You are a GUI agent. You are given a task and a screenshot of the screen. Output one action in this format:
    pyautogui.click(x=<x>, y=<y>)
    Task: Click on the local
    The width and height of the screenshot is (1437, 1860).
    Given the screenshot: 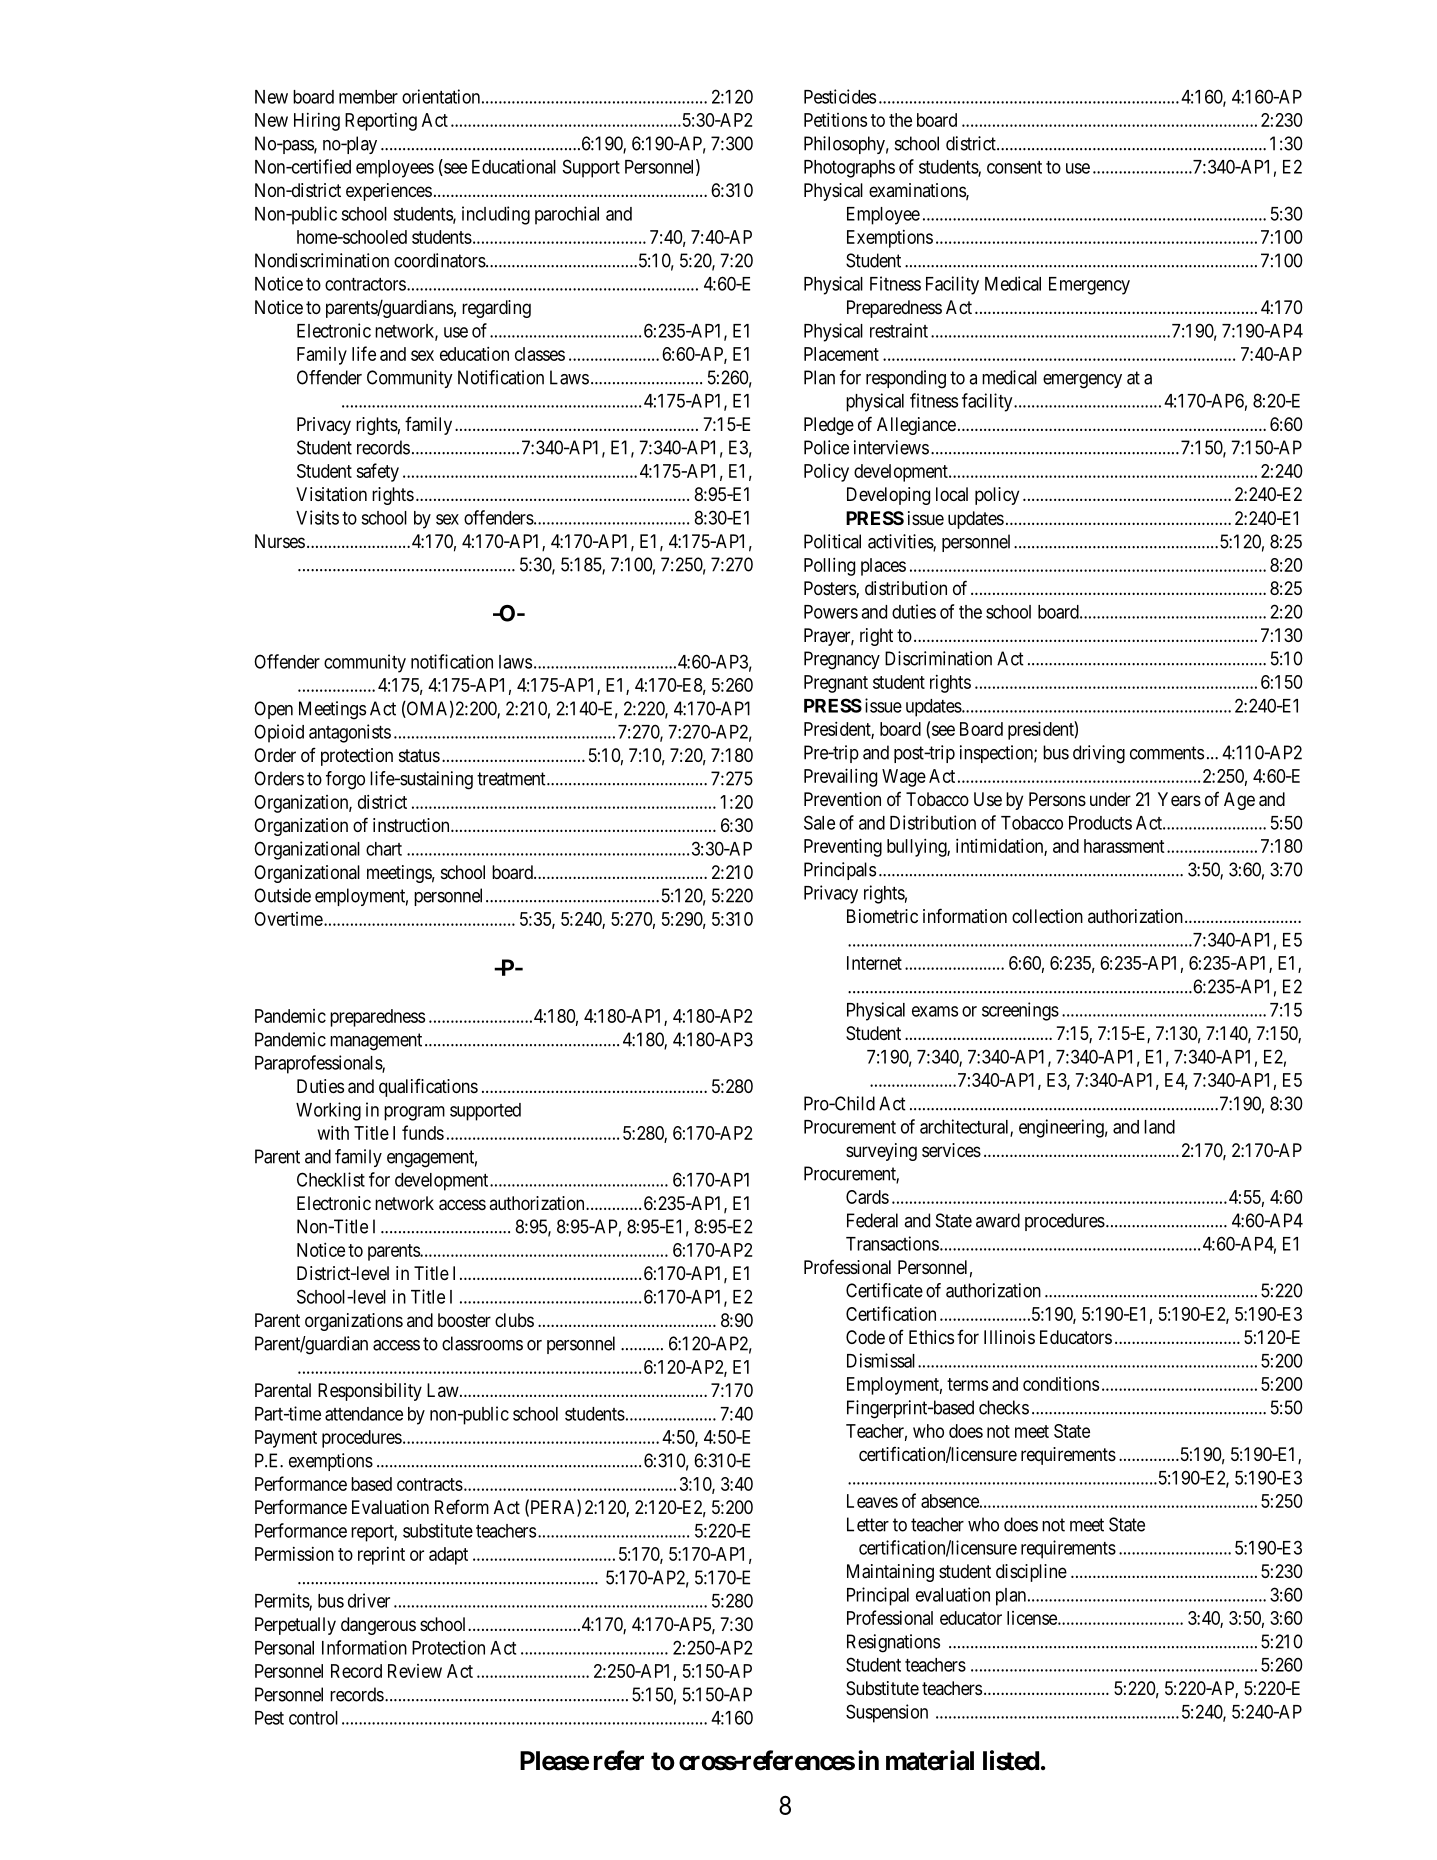 What is the action you would take?
    pyautogui.click(x=952, y=494)
